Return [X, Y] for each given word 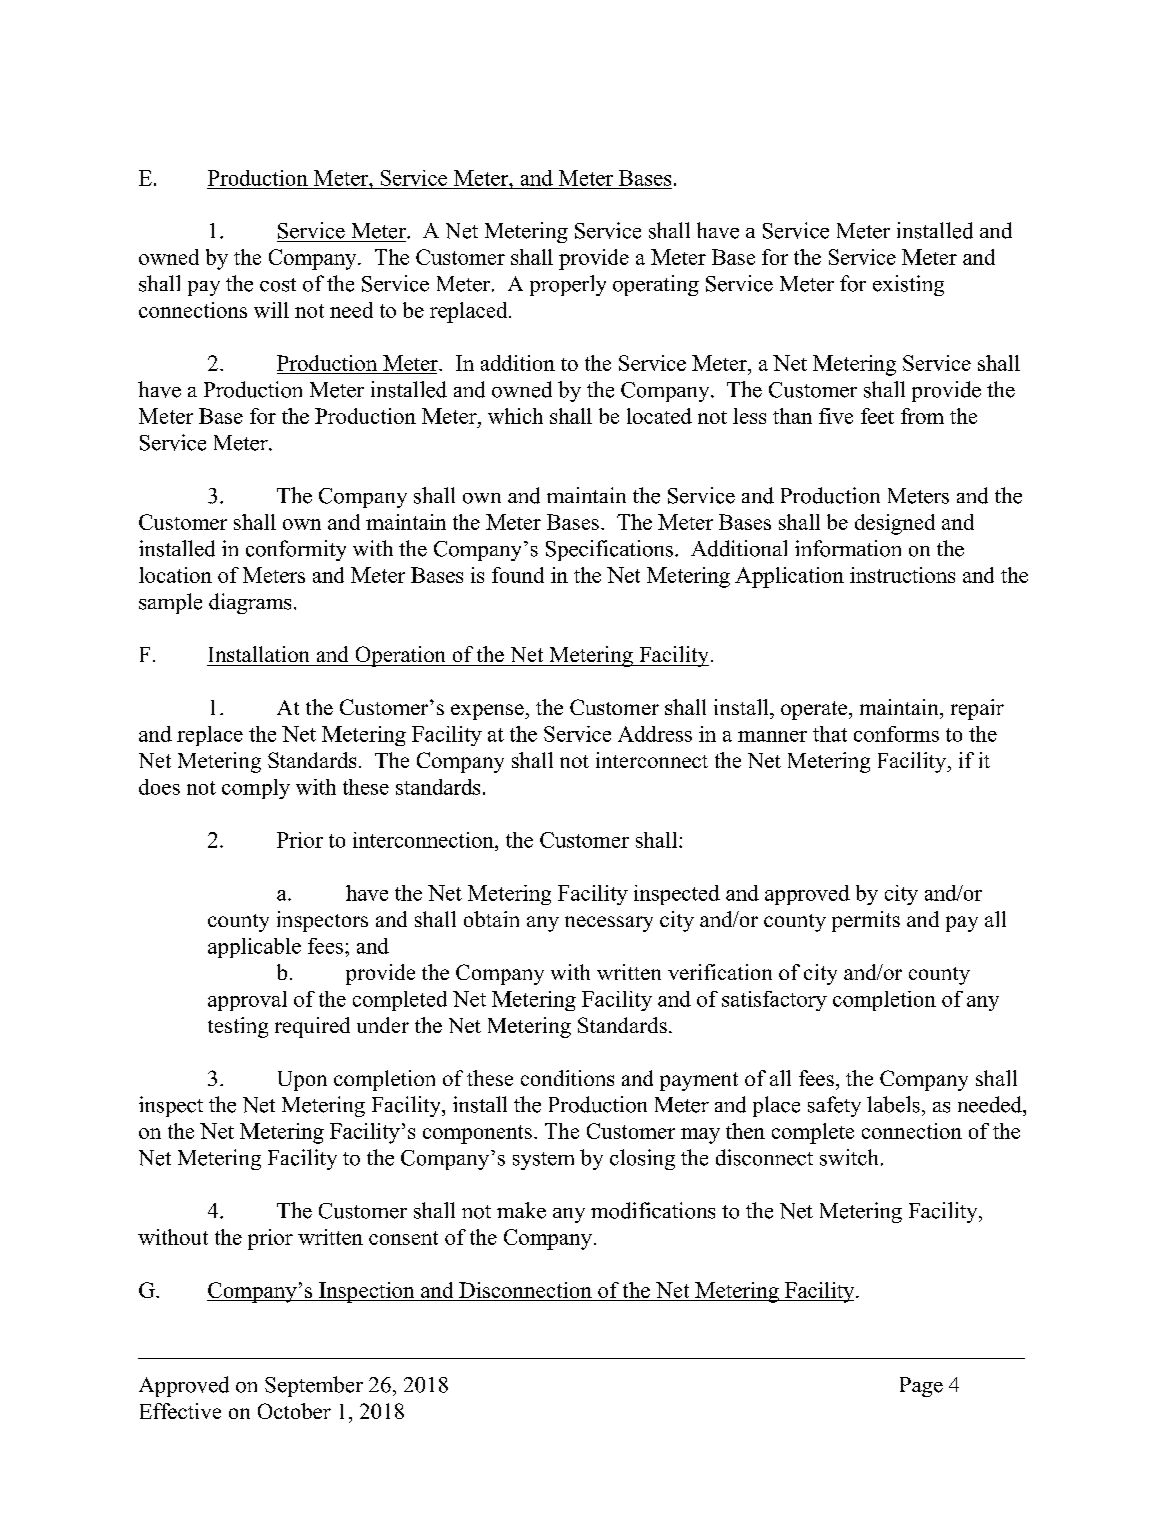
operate [814, 710]
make [521, 1210]
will [271, 310]
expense [488, 712]
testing [238, 1027]
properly [568, 285]
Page [921, 1387]
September [314, 1386]
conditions [567, 1078]
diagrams [250, 603]
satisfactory [774, 1001]
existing [908, 285]
